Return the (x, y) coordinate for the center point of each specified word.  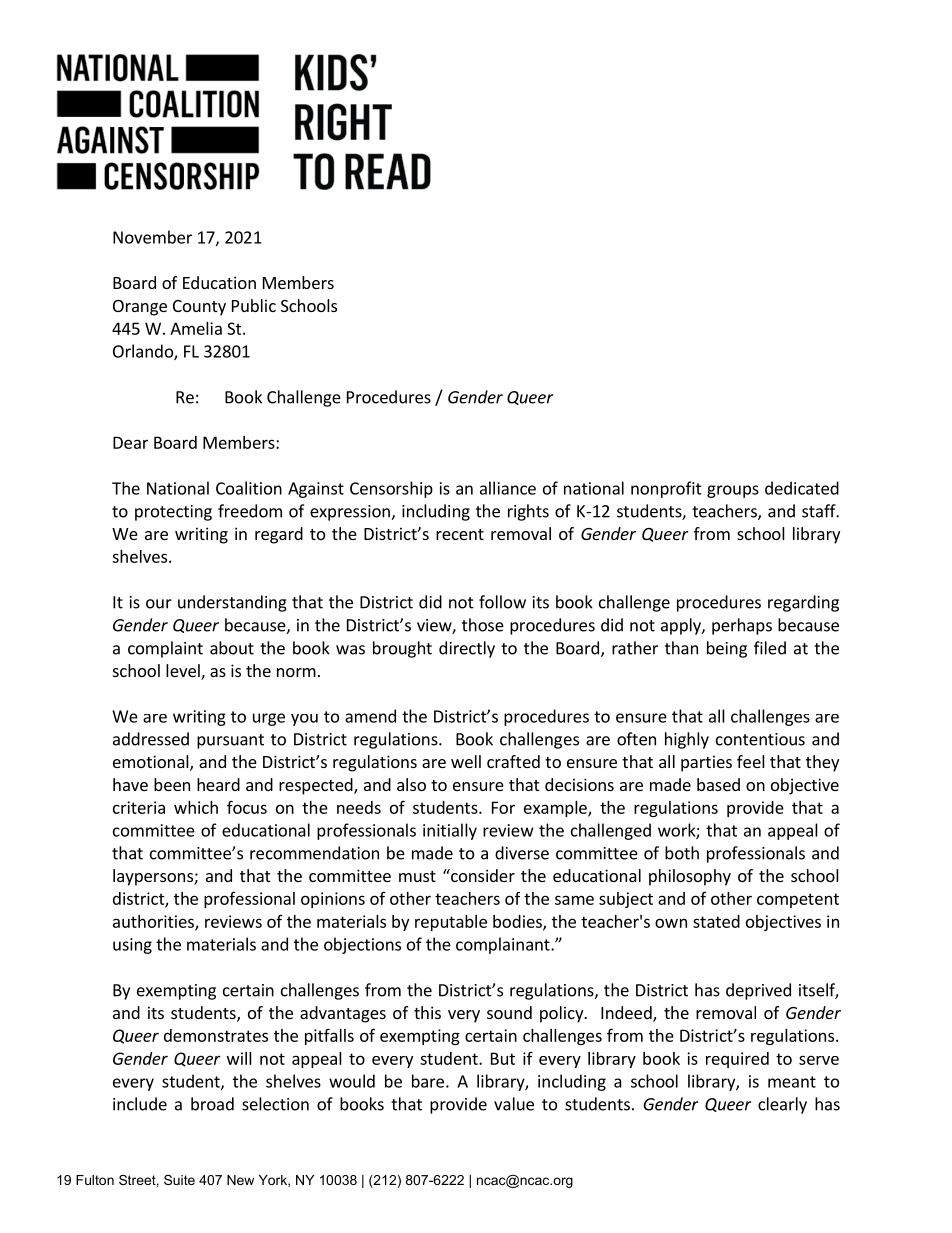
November (152, 237)
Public (254, 305)
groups (733, 491)
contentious (760, 739)
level (184, 672)
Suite (179, 1180)
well (466, 761)
